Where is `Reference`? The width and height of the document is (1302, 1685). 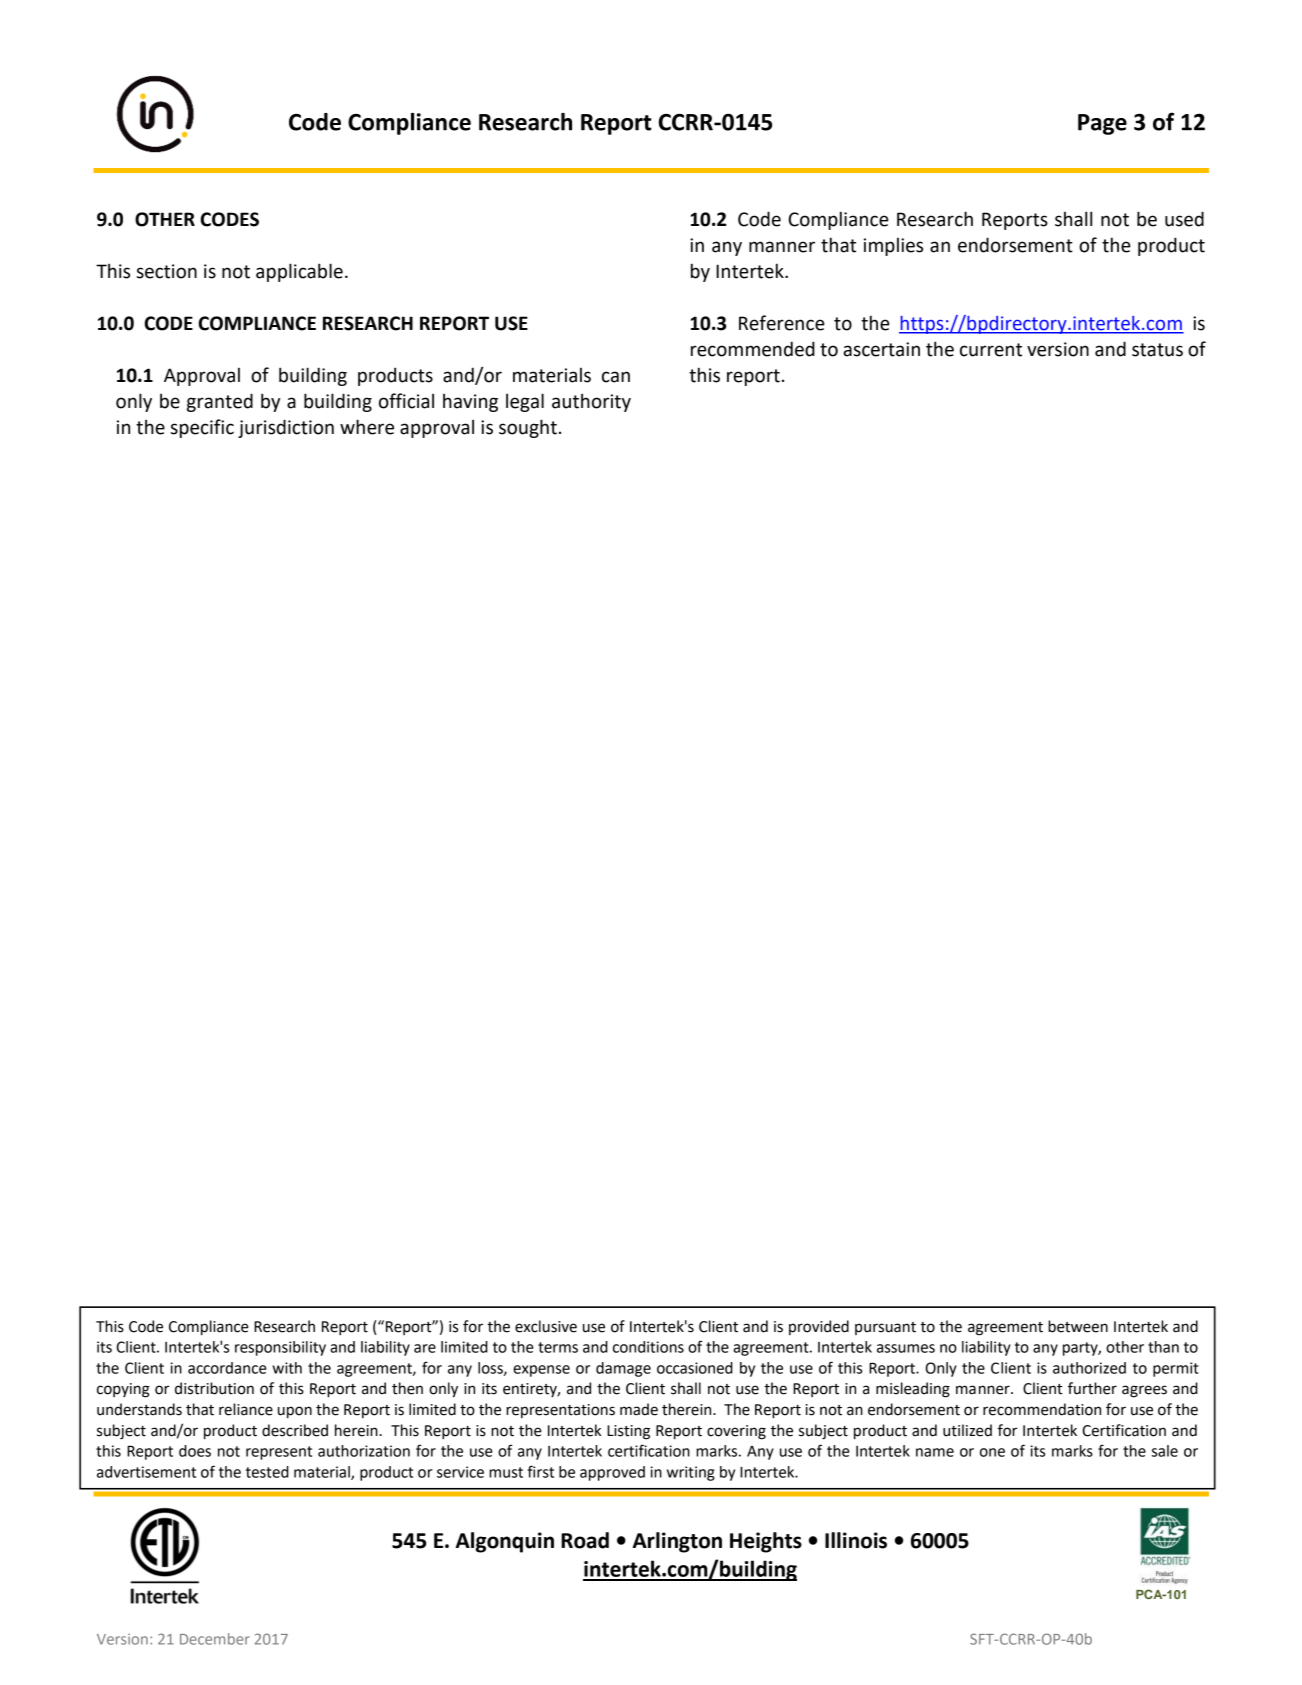 Reference is located at coordinates (782, 323).
